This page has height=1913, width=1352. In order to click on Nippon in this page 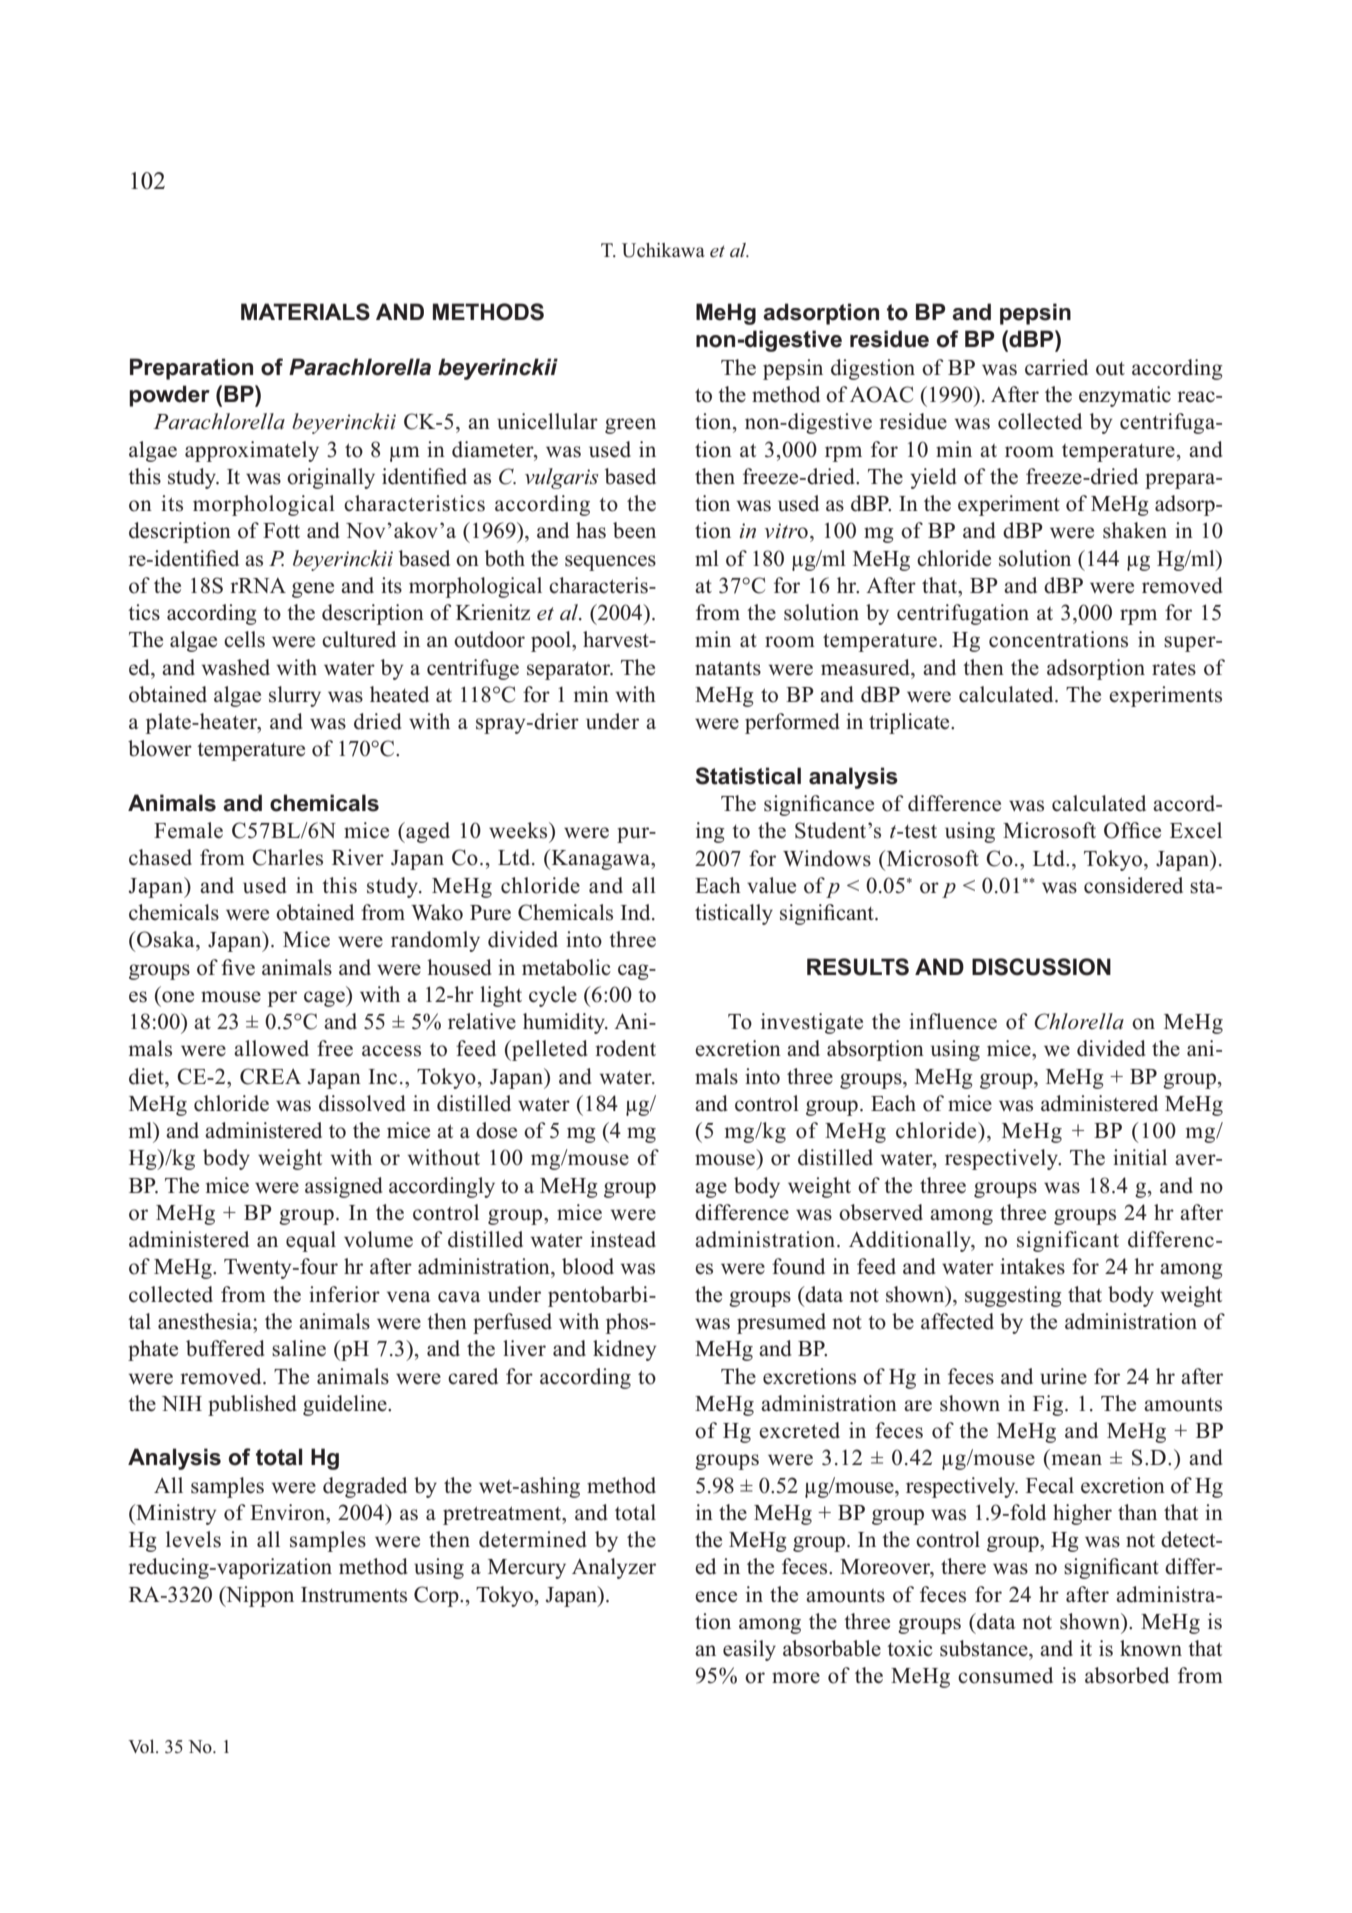, I will do `click(259, 1596)`.
